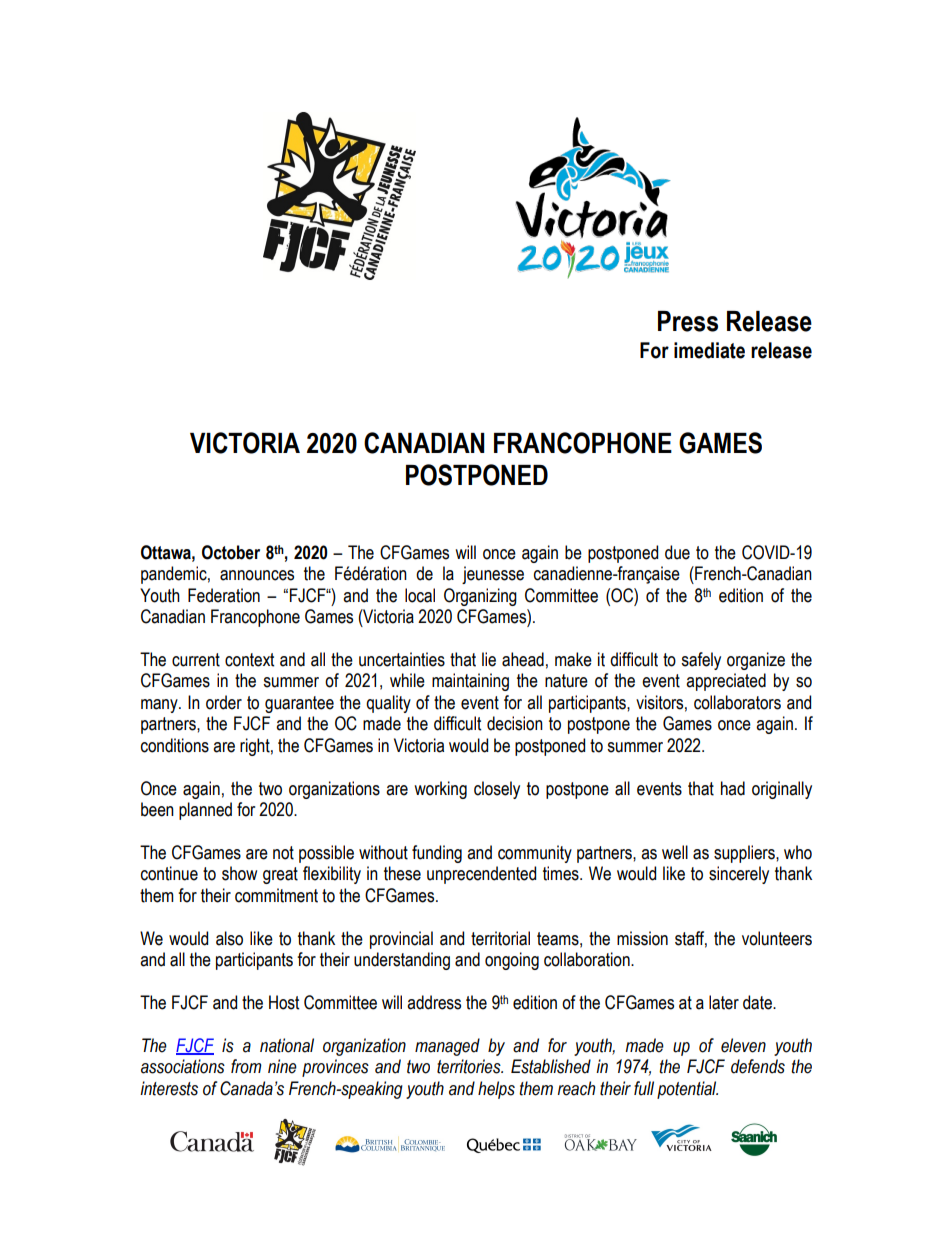 The width and height of the document is (952, 1233). What do you see at coordinates (231, 552) in the document?
I see `October` at bounding box center [231, 552].
